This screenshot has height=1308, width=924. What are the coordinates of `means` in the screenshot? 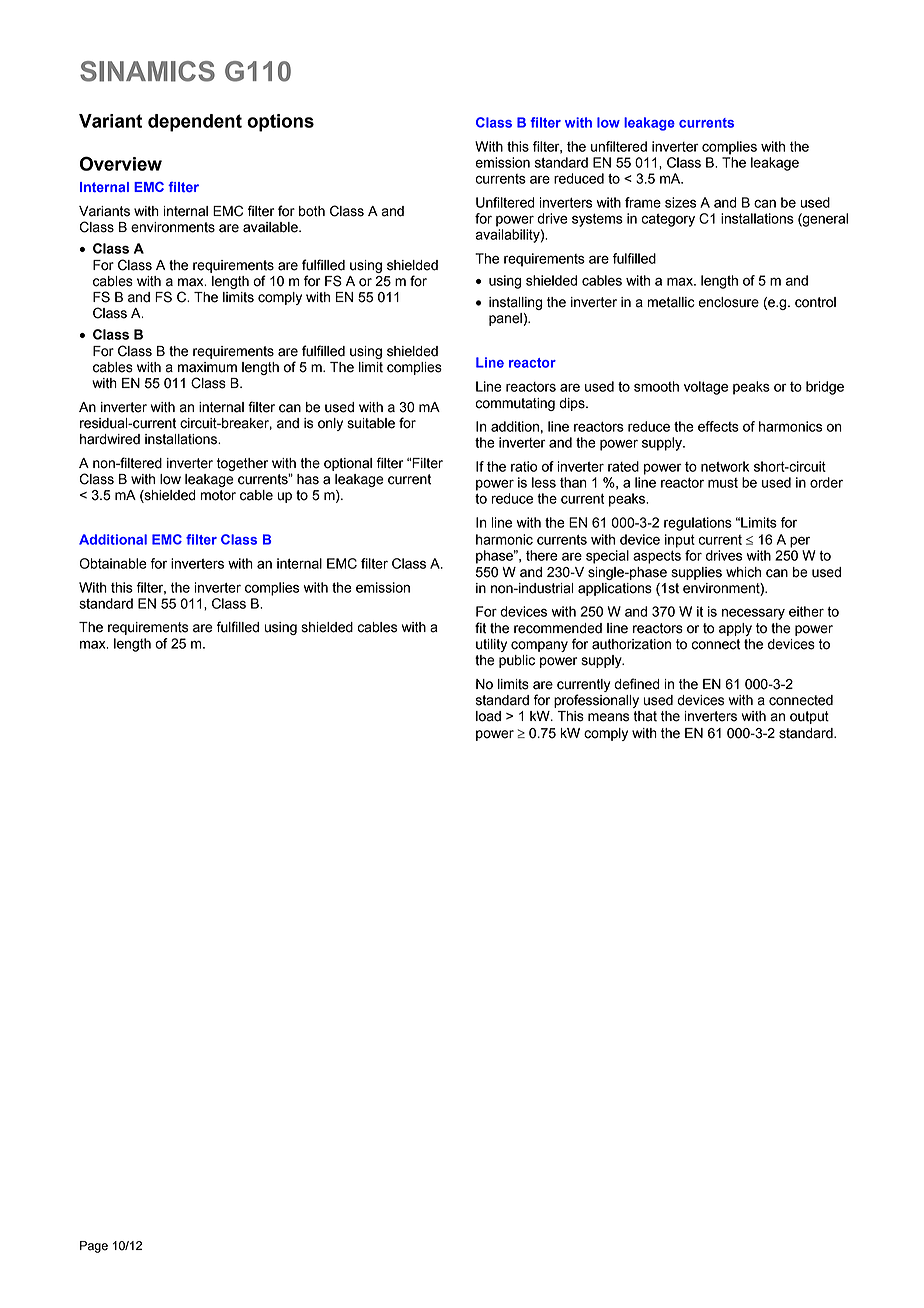 It's located at (608, 717).
